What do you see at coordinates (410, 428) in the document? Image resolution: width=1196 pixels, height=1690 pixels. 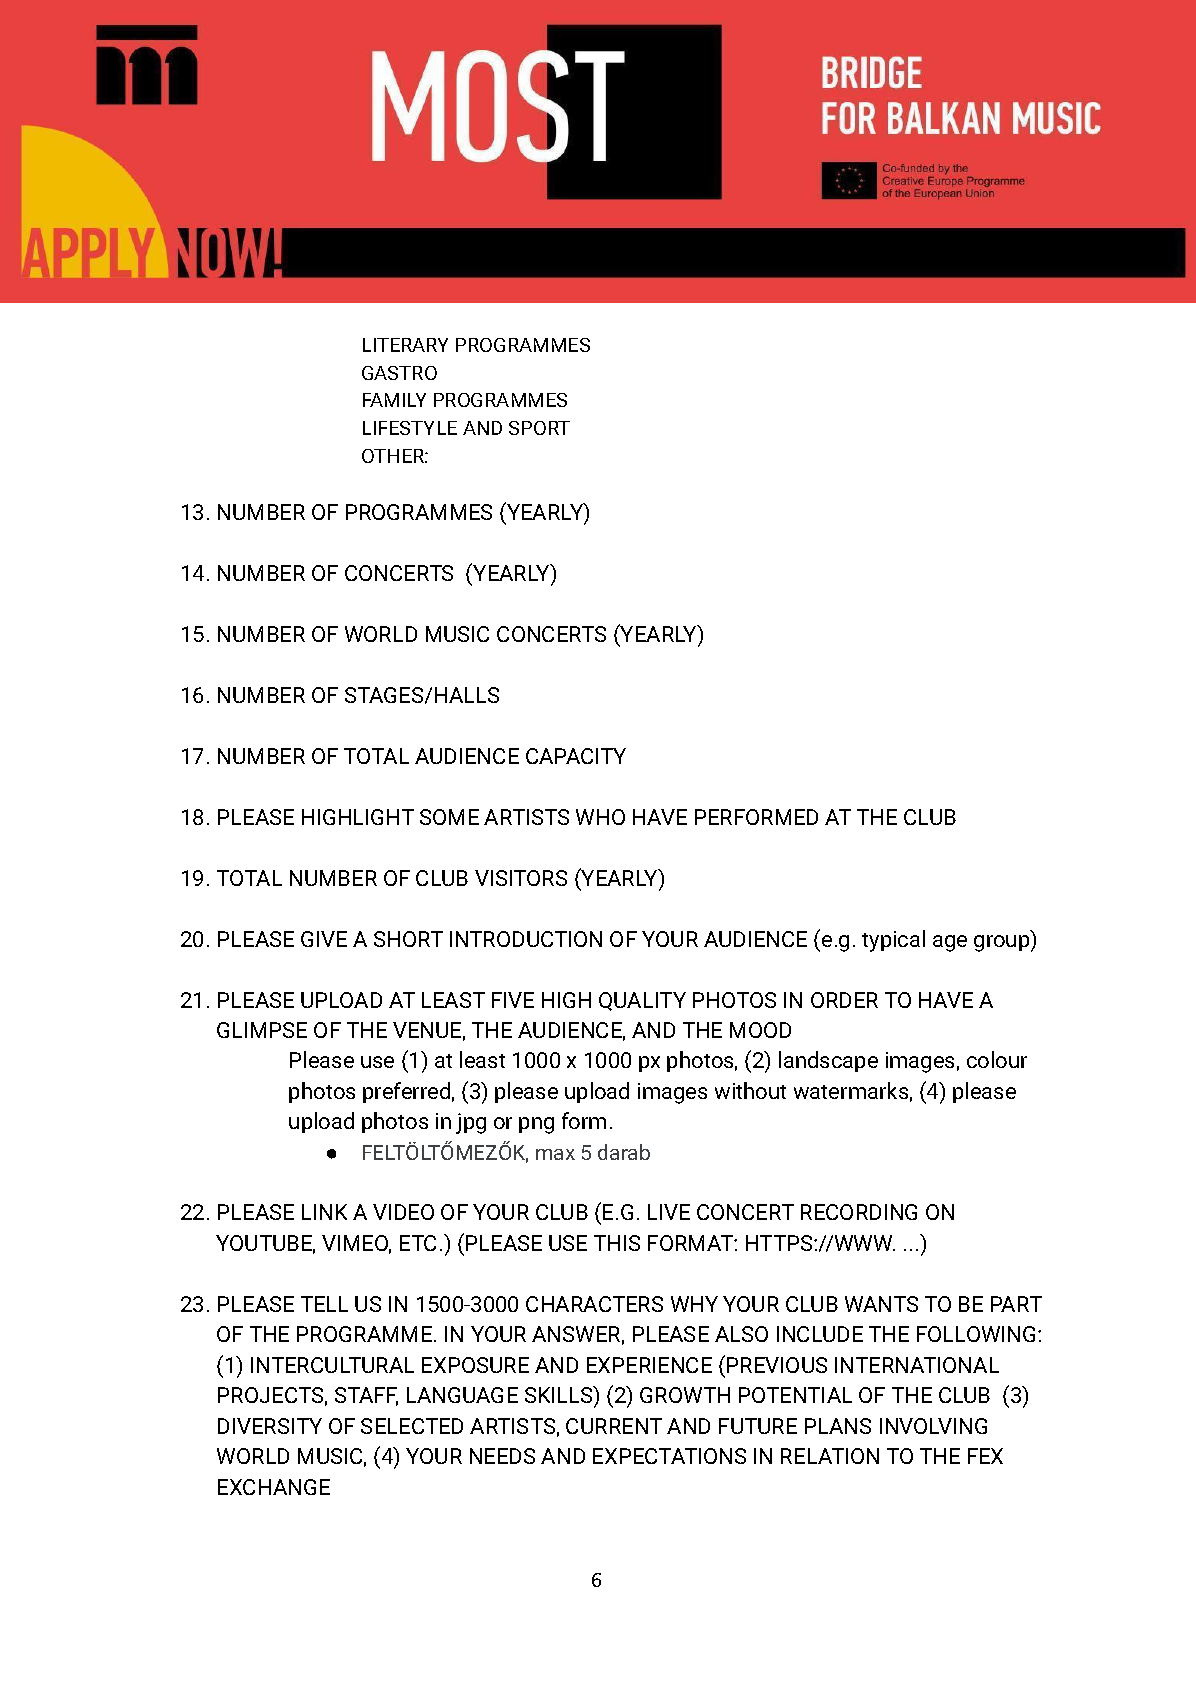 I see `LIFESTYLE` at bounding box center [410, 428].
